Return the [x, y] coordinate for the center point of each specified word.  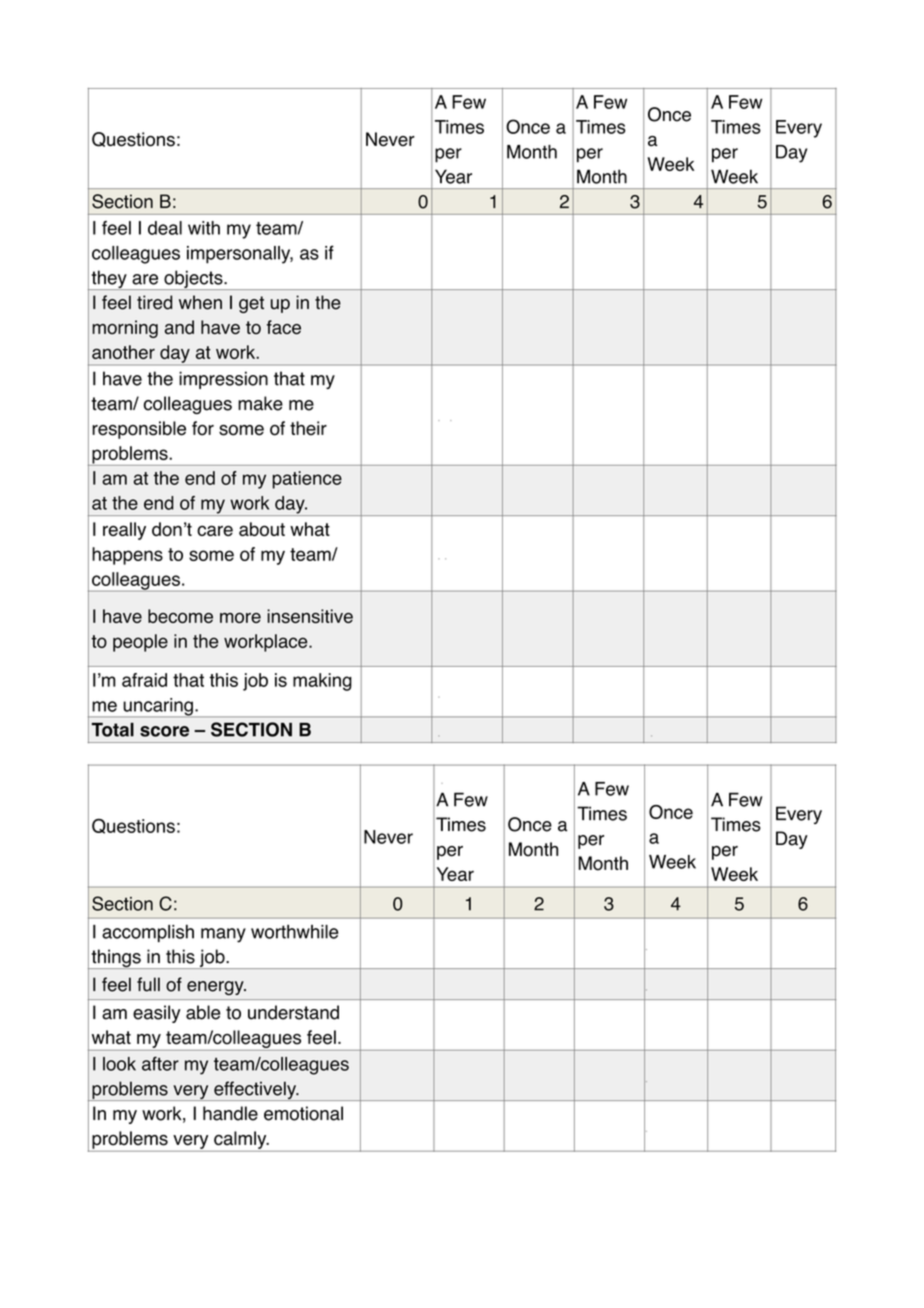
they [109, 280]
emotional [303, 1113]
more [240, 617]
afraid [144, 680]
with [204, 228]
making [322, 682]
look [119, 1064]
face [284, 327]
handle [230, 1113]
